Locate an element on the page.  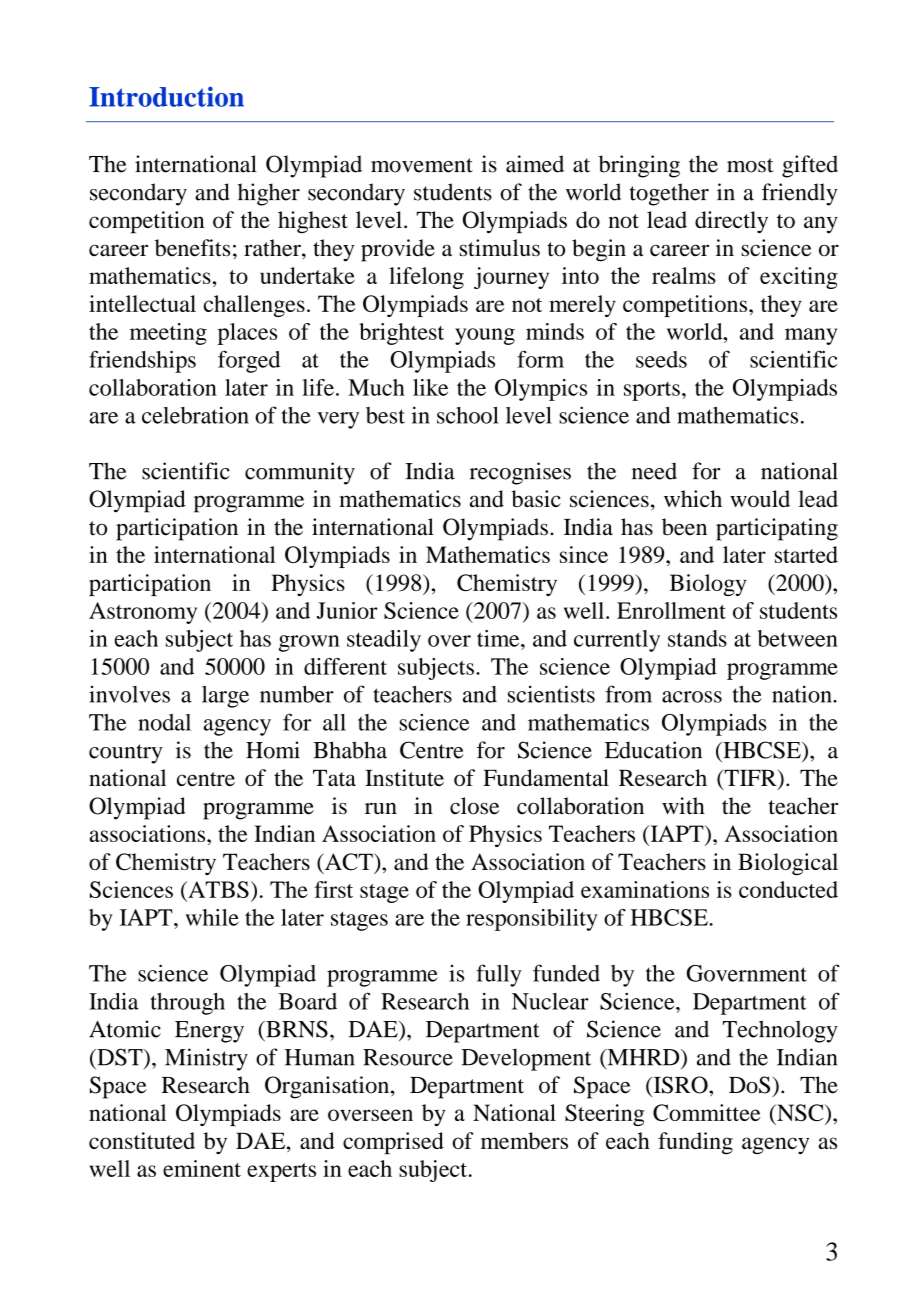
stands is located at coordinates (697, 638).
